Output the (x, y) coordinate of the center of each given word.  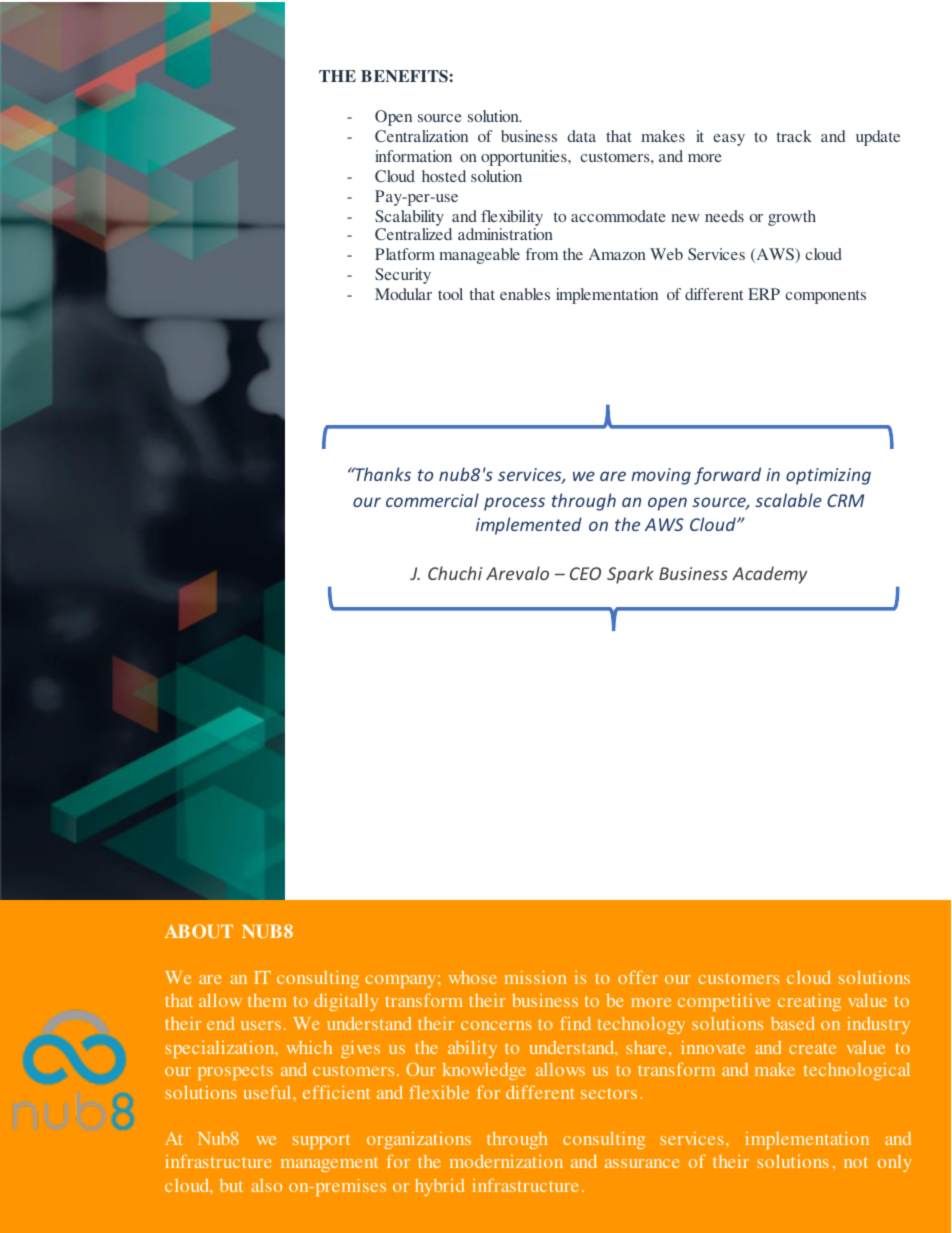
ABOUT (199, 931)
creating (809, 1002)
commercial (432, 500)
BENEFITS (404, 76)
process (514, 504)
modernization (506, 1161)
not (856, 1162)
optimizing (828, 476)
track (794, 136)
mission (535, 977)
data (581, 136)
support (321, 1141)
